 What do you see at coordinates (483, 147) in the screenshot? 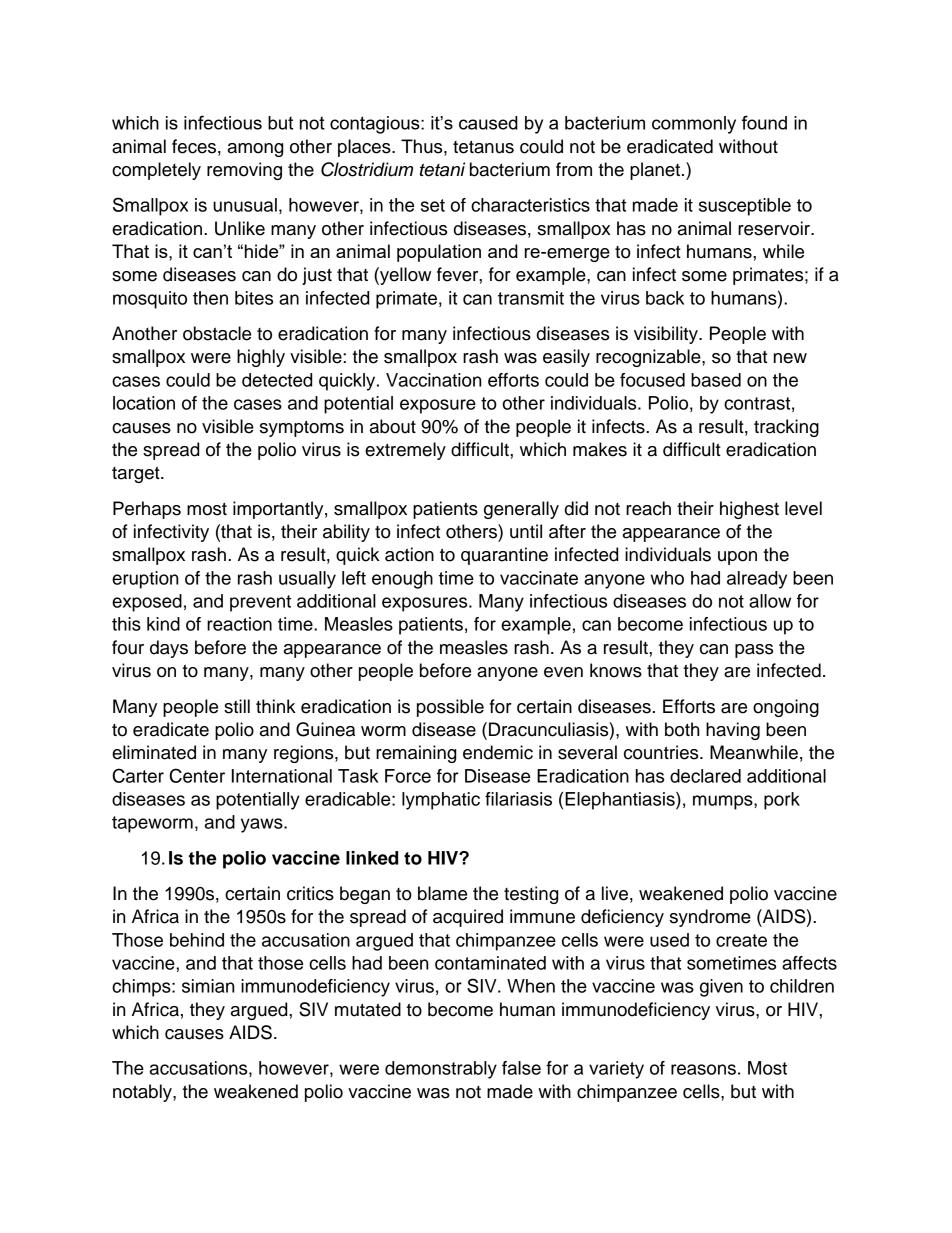
I see `tetanus` at bounding box center [483, 147].
